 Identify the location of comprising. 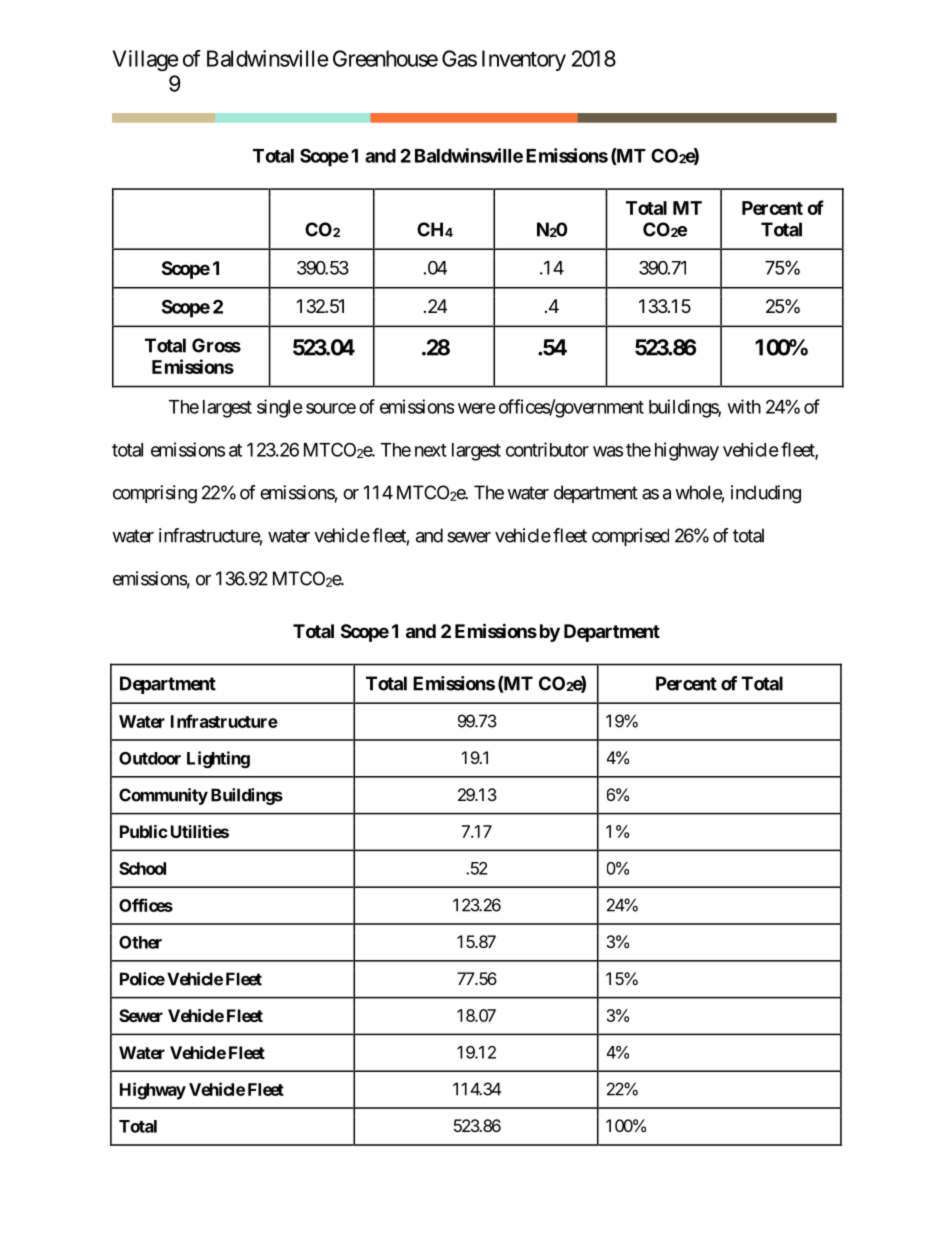
(155, 494).
